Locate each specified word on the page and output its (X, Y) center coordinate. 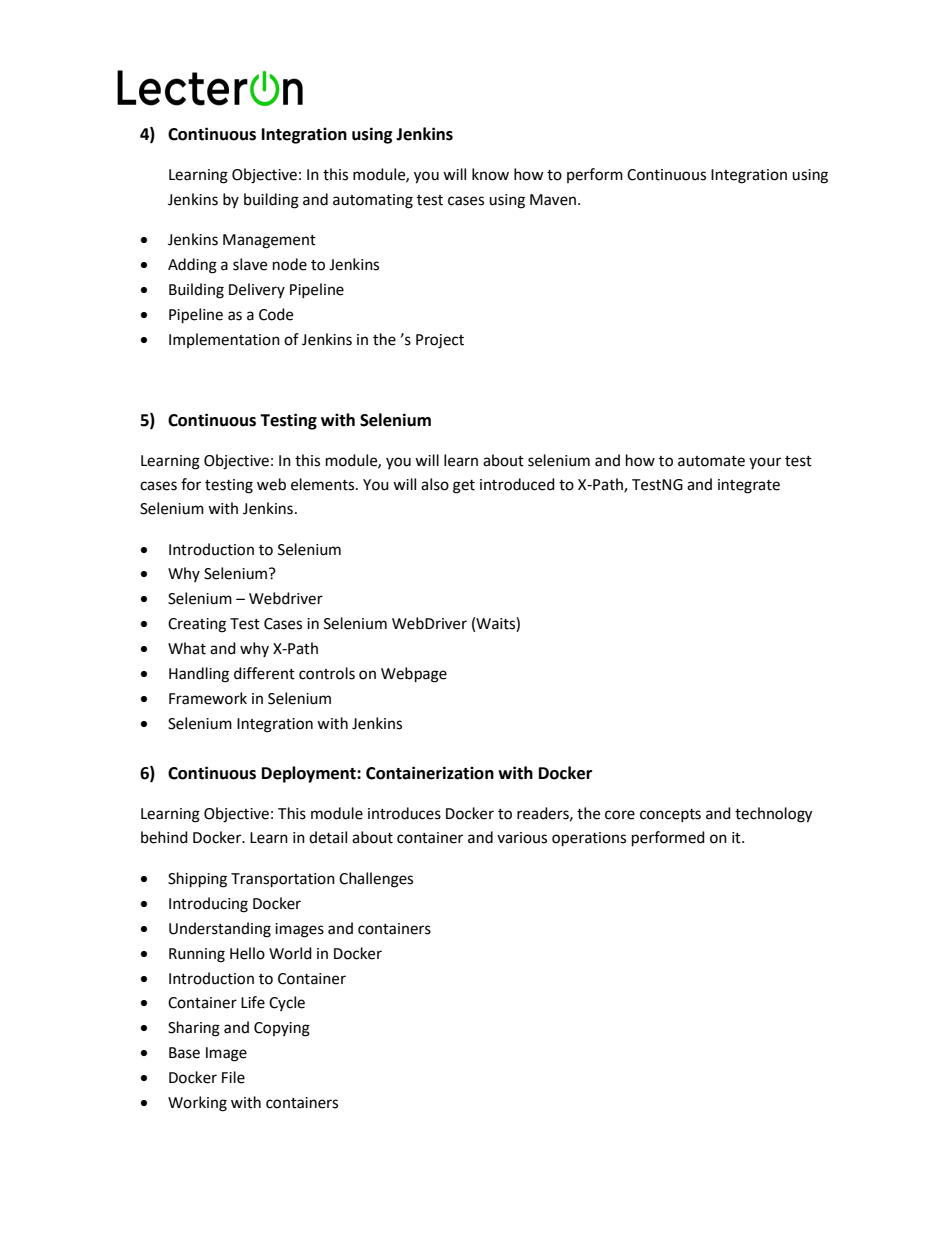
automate (711, 461)
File (233, 1077)
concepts (670, 815)
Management (269, 241)
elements (324, 484)
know (490, 174)
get (464, 487)
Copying (282, 1029)
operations (589, 839)
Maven (554, 200)
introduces (404, 813)
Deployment (310, 774)
